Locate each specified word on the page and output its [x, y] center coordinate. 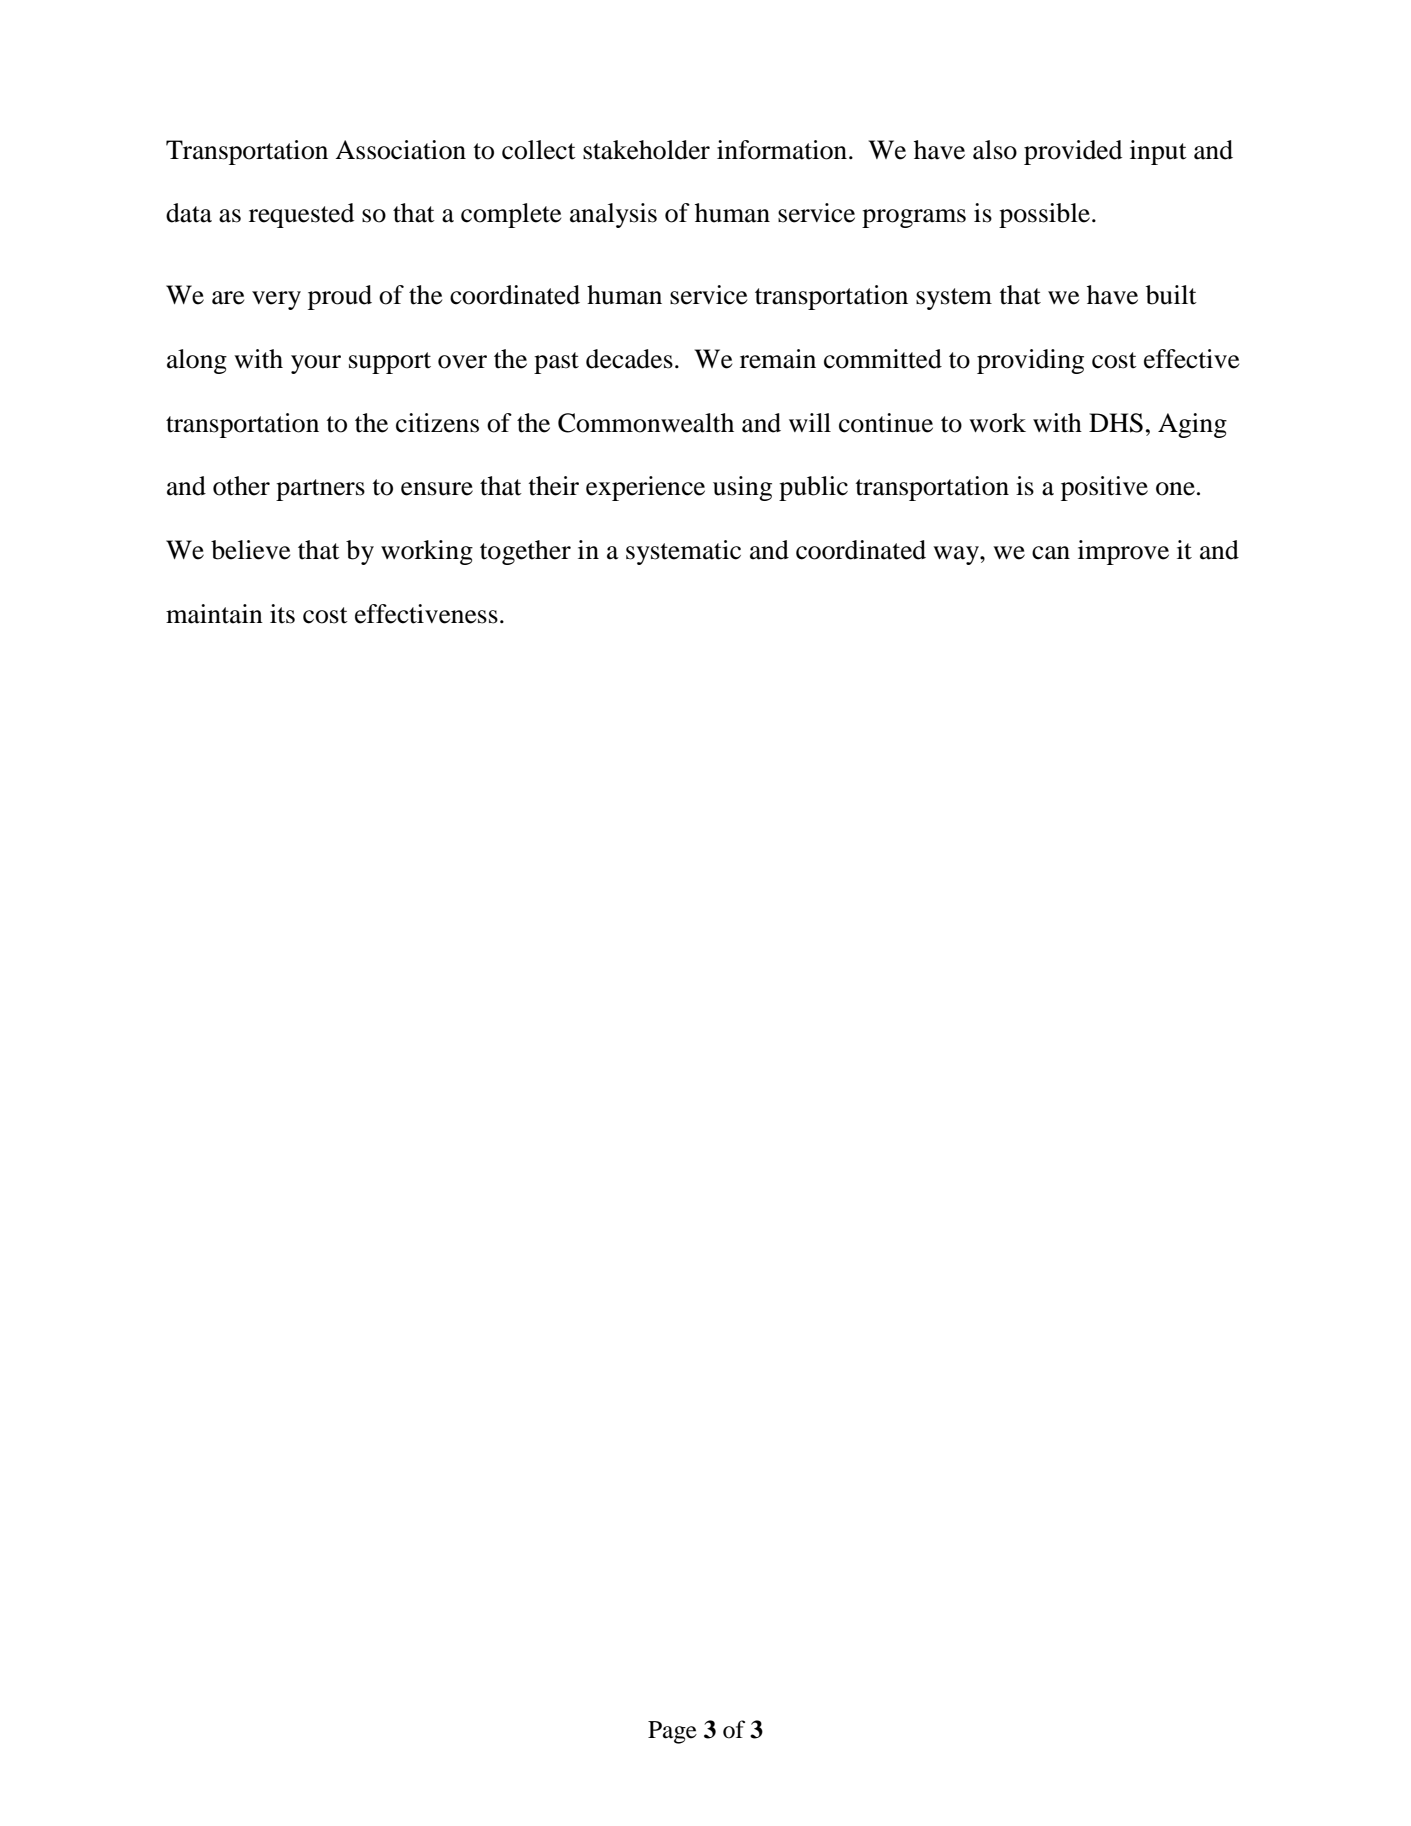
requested [301, 215]
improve [1123, 552]
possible [1044, 215]
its [282, 614]
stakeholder [646, 150]
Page [672, 1732]
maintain [214, 614]
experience [645, 488]
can [1051, 553]
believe [250, 550]
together [525, 552]
